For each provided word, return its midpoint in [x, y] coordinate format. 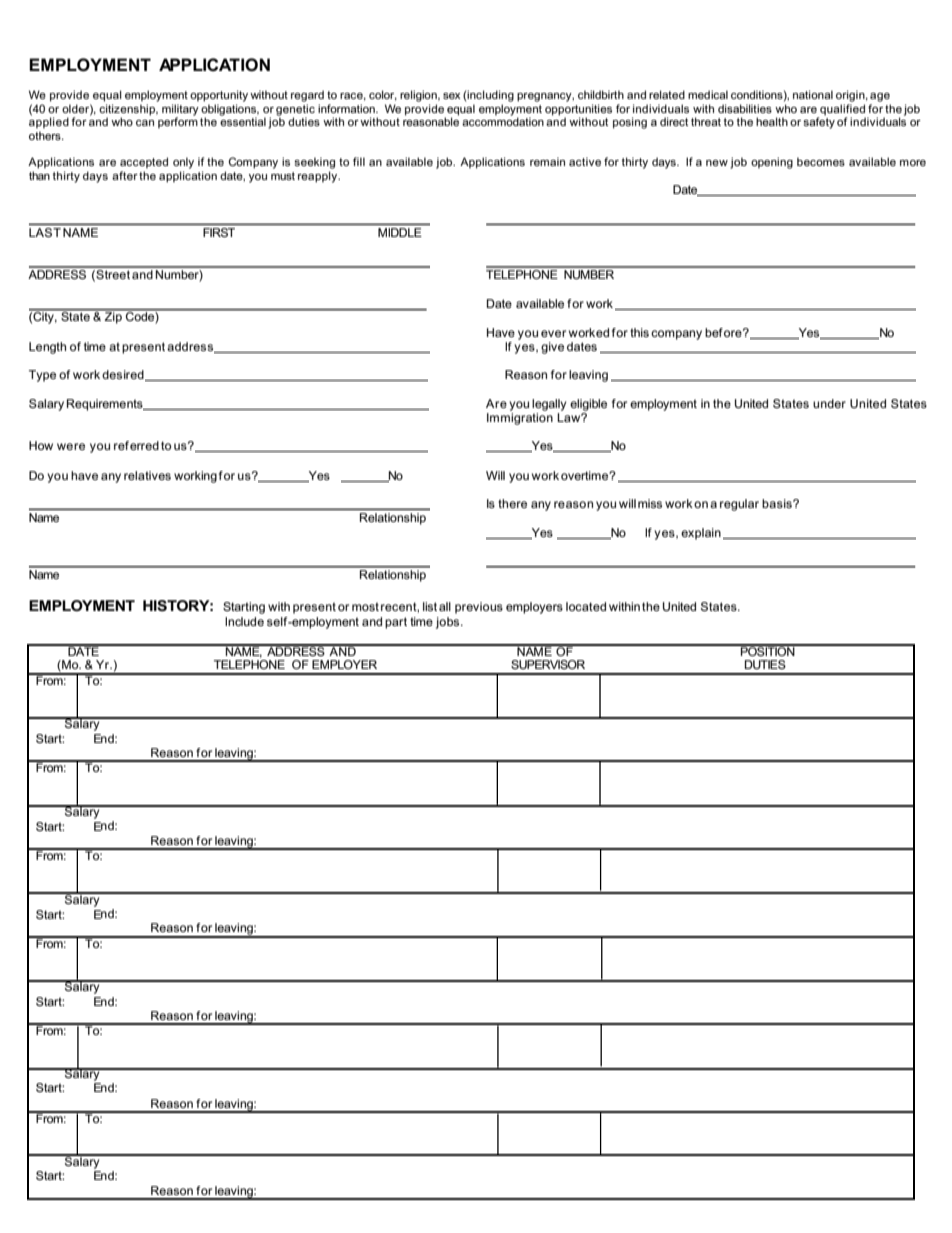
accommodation [503, 120]
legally [549, 405]
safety [819, 122]
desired [124, 375]
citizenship [128, 110]
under [829, 403]
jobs [449, 623]
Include [244, 621]
